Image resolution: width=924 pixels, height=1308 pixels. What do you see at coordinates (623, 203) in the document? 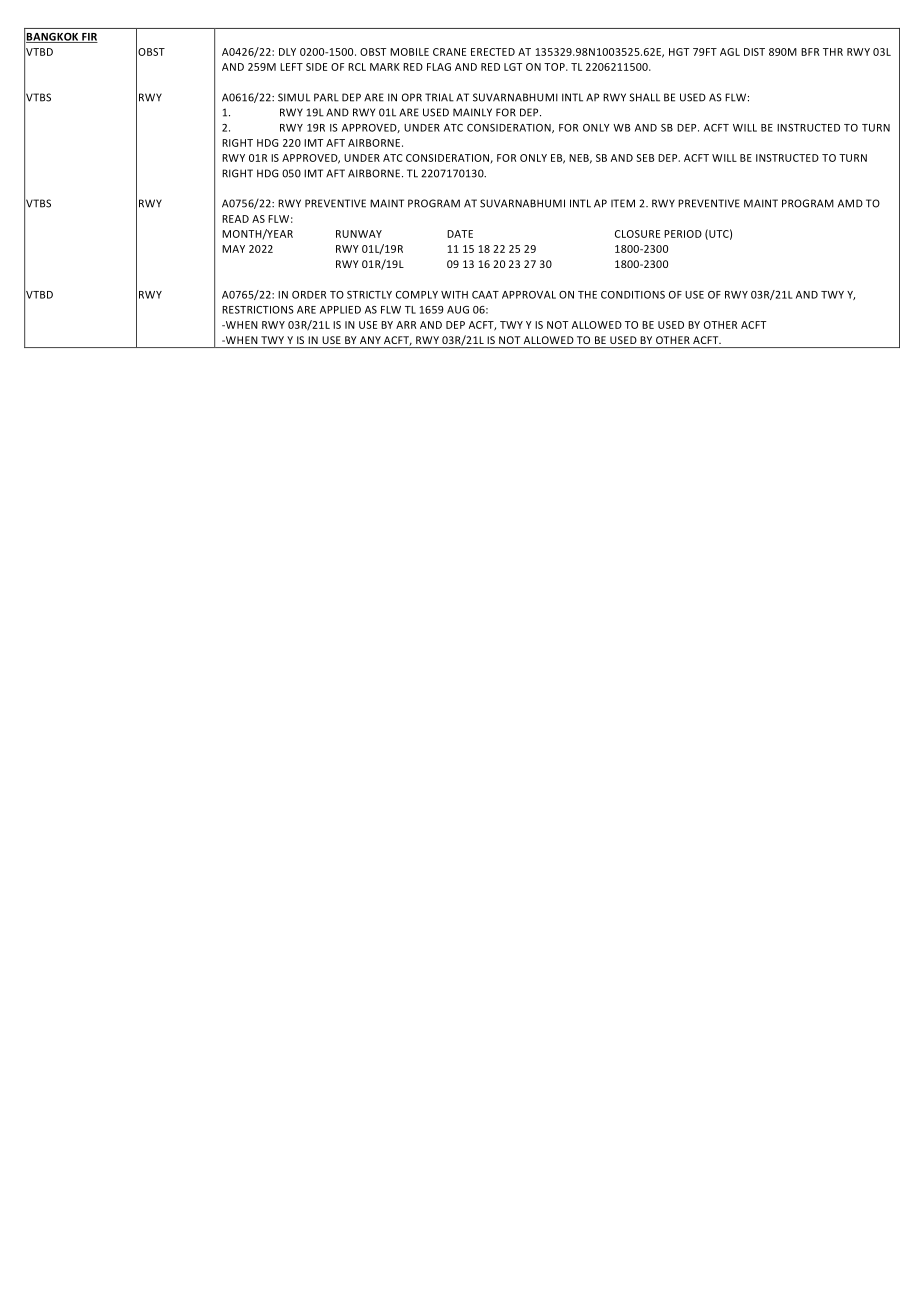
I see `ITEM` at bounding box center [623, 203].
